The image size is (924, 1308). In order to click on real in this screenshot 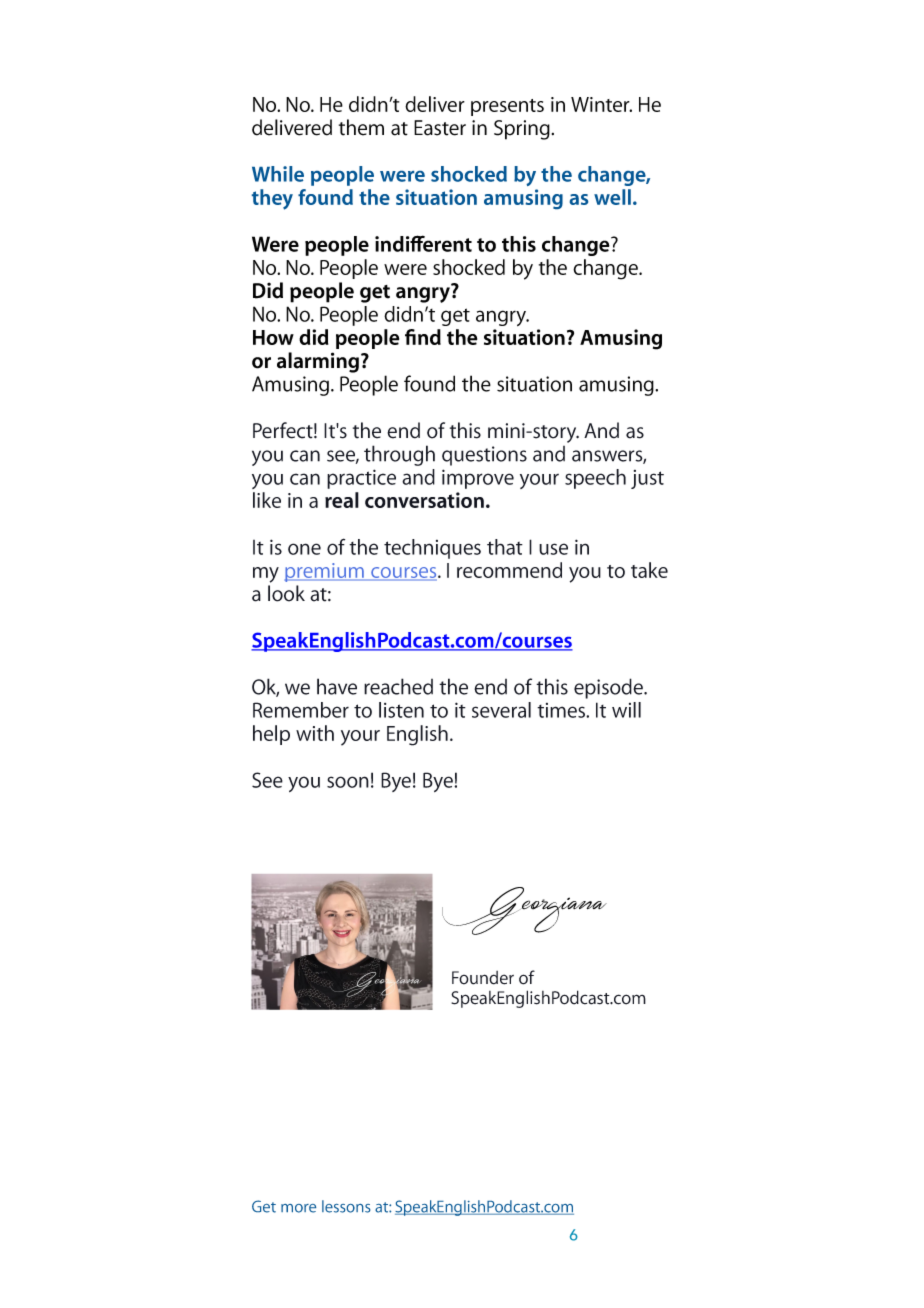, I will do `click(342, 500)`.
